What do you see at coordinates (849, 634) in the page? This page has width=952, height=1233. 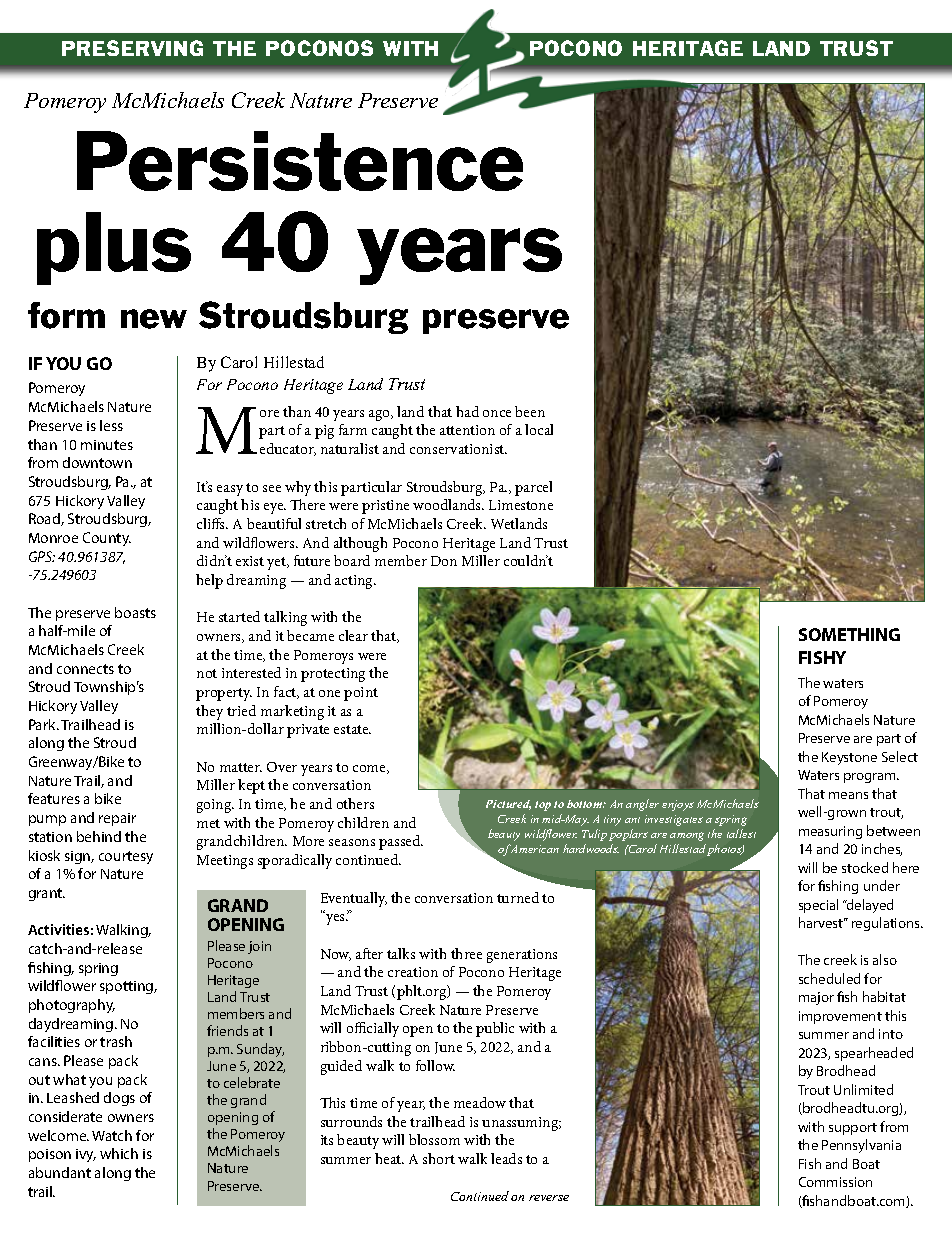 I see `SOMETHING` at bounding box center [849, 634].
